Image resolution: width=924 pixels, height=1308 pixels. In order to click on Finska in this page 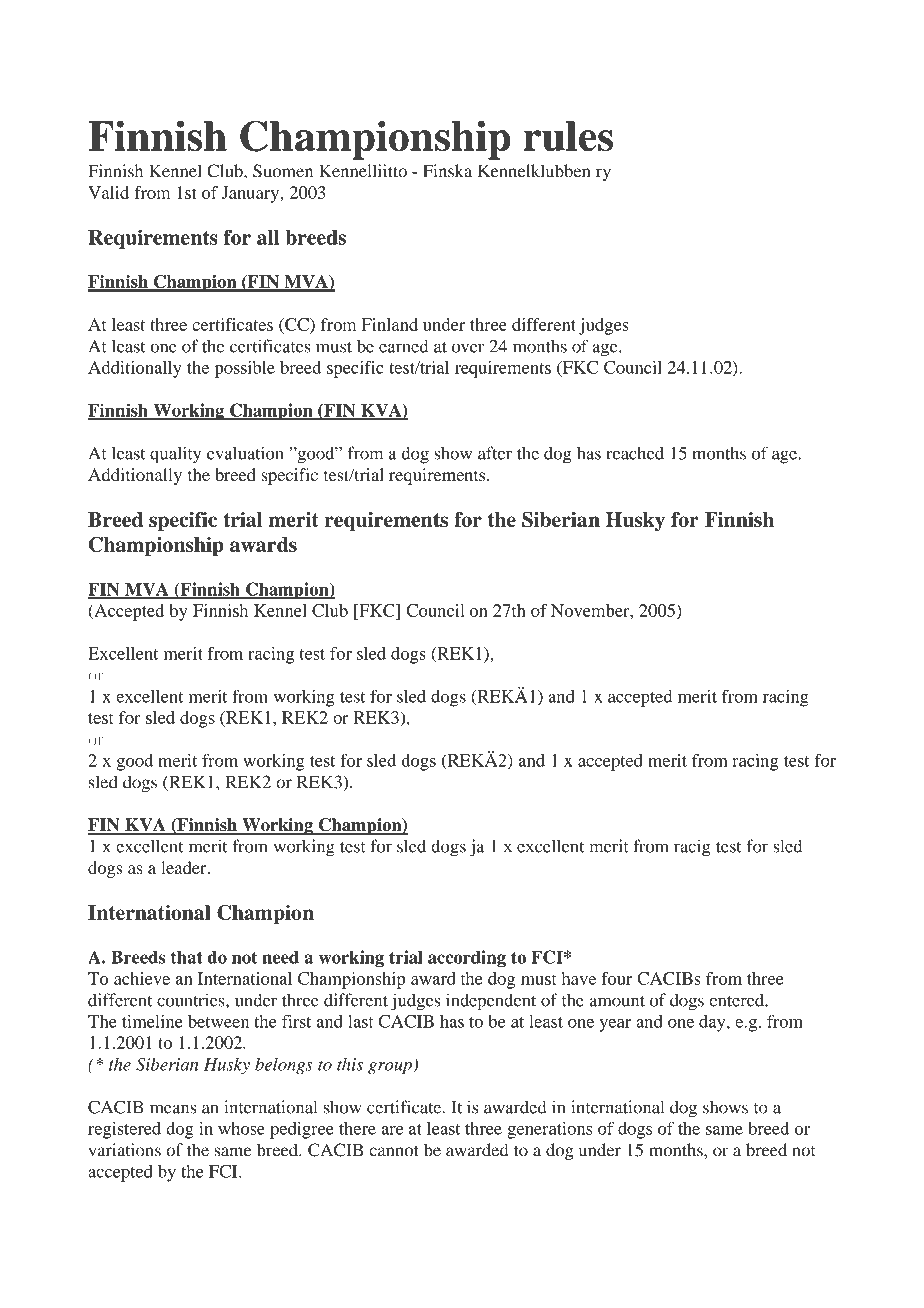, I will do `click(447, 171)`.
